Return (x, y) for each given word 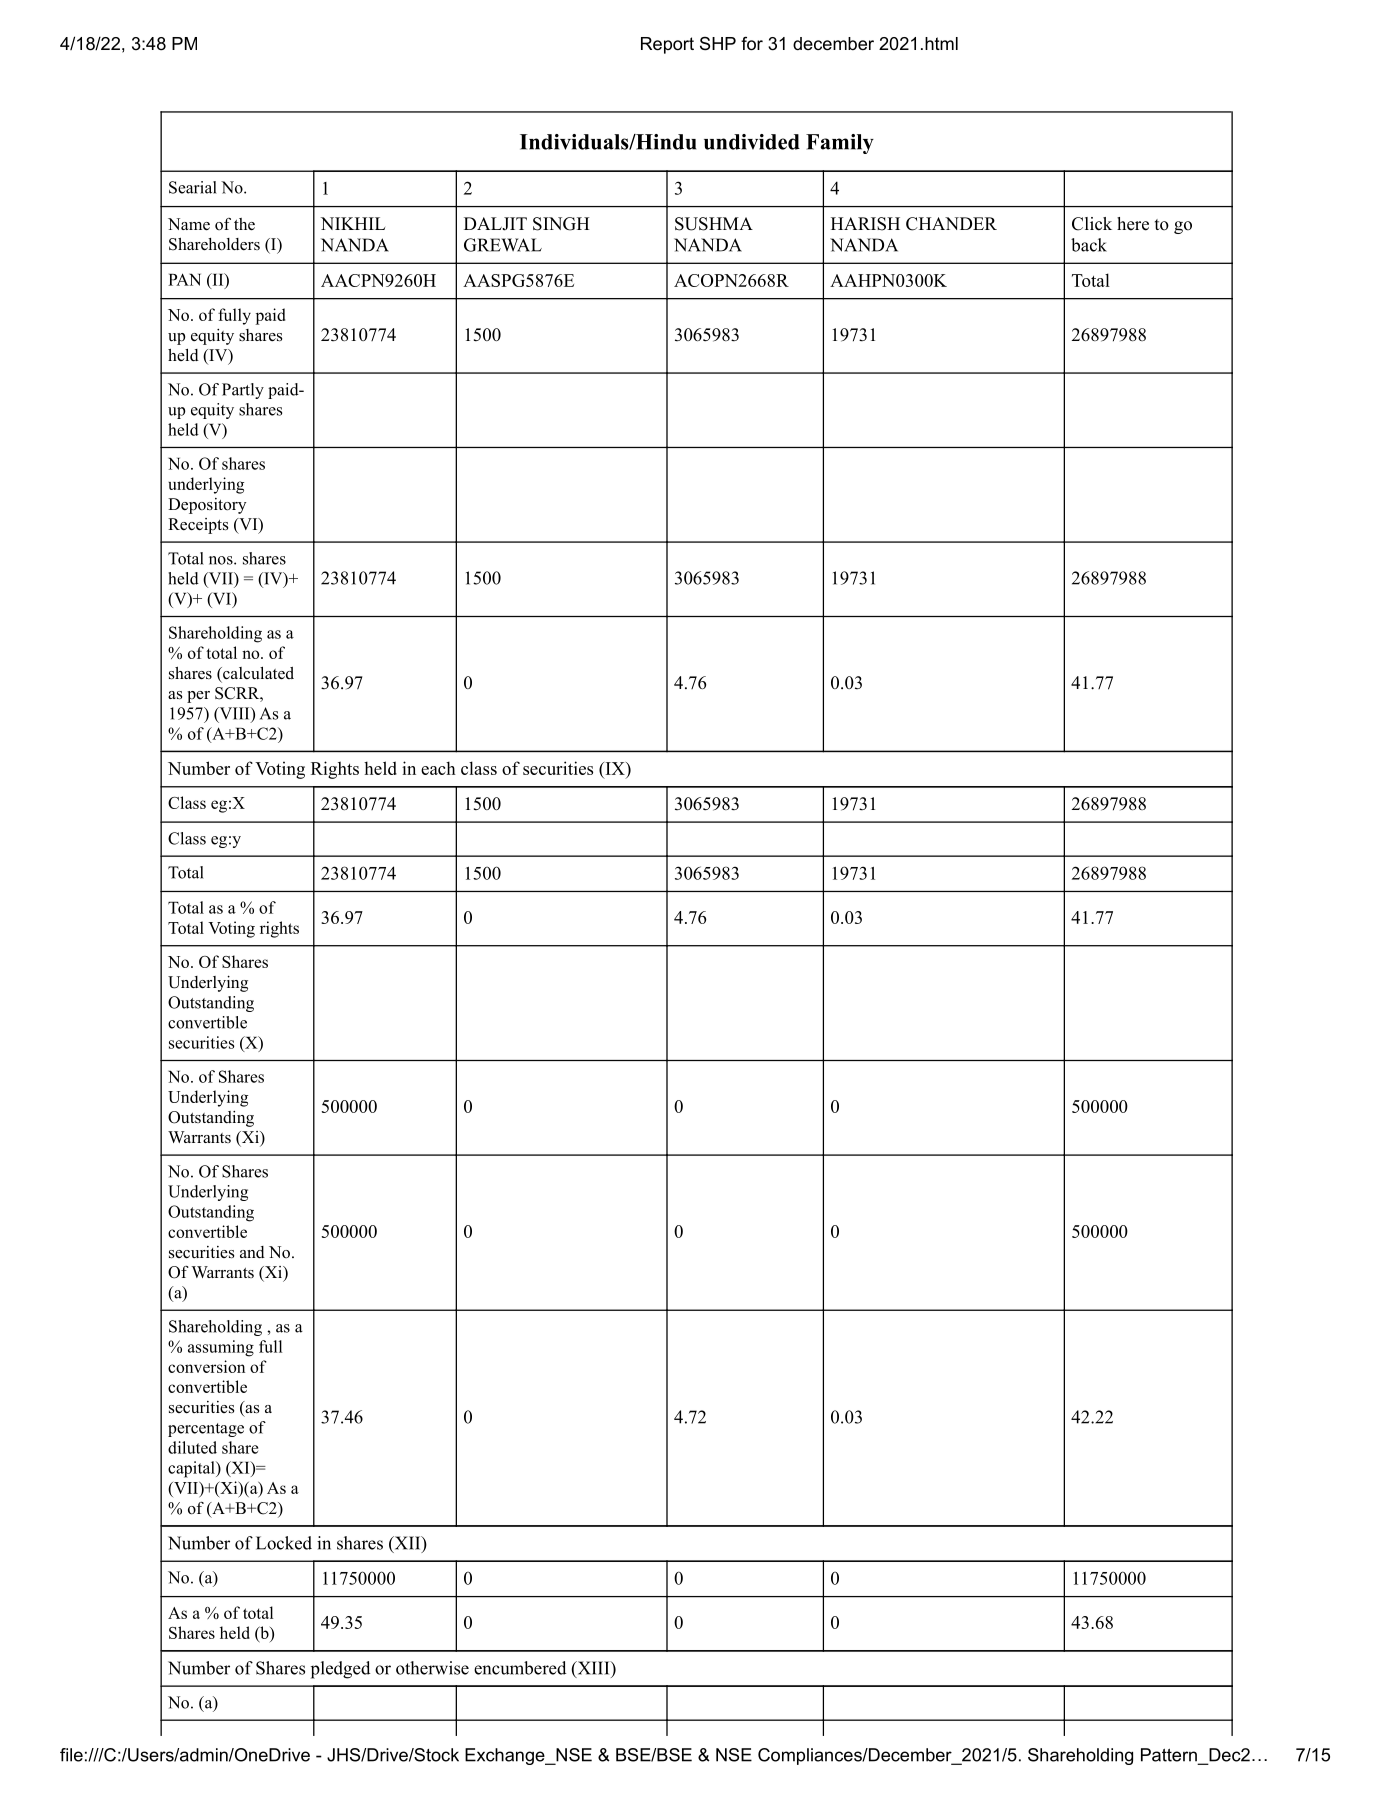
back (1089, 245)
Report (667, 45)
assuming (221, 1348)
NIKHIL (353, 223)
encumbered (520, 1668)
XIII (593, 1669)
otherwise (432, 1668)
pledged (340, 1670)
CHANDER (951, 224)
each (438, 768)
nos (222, 560)
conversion (206, 1366)
